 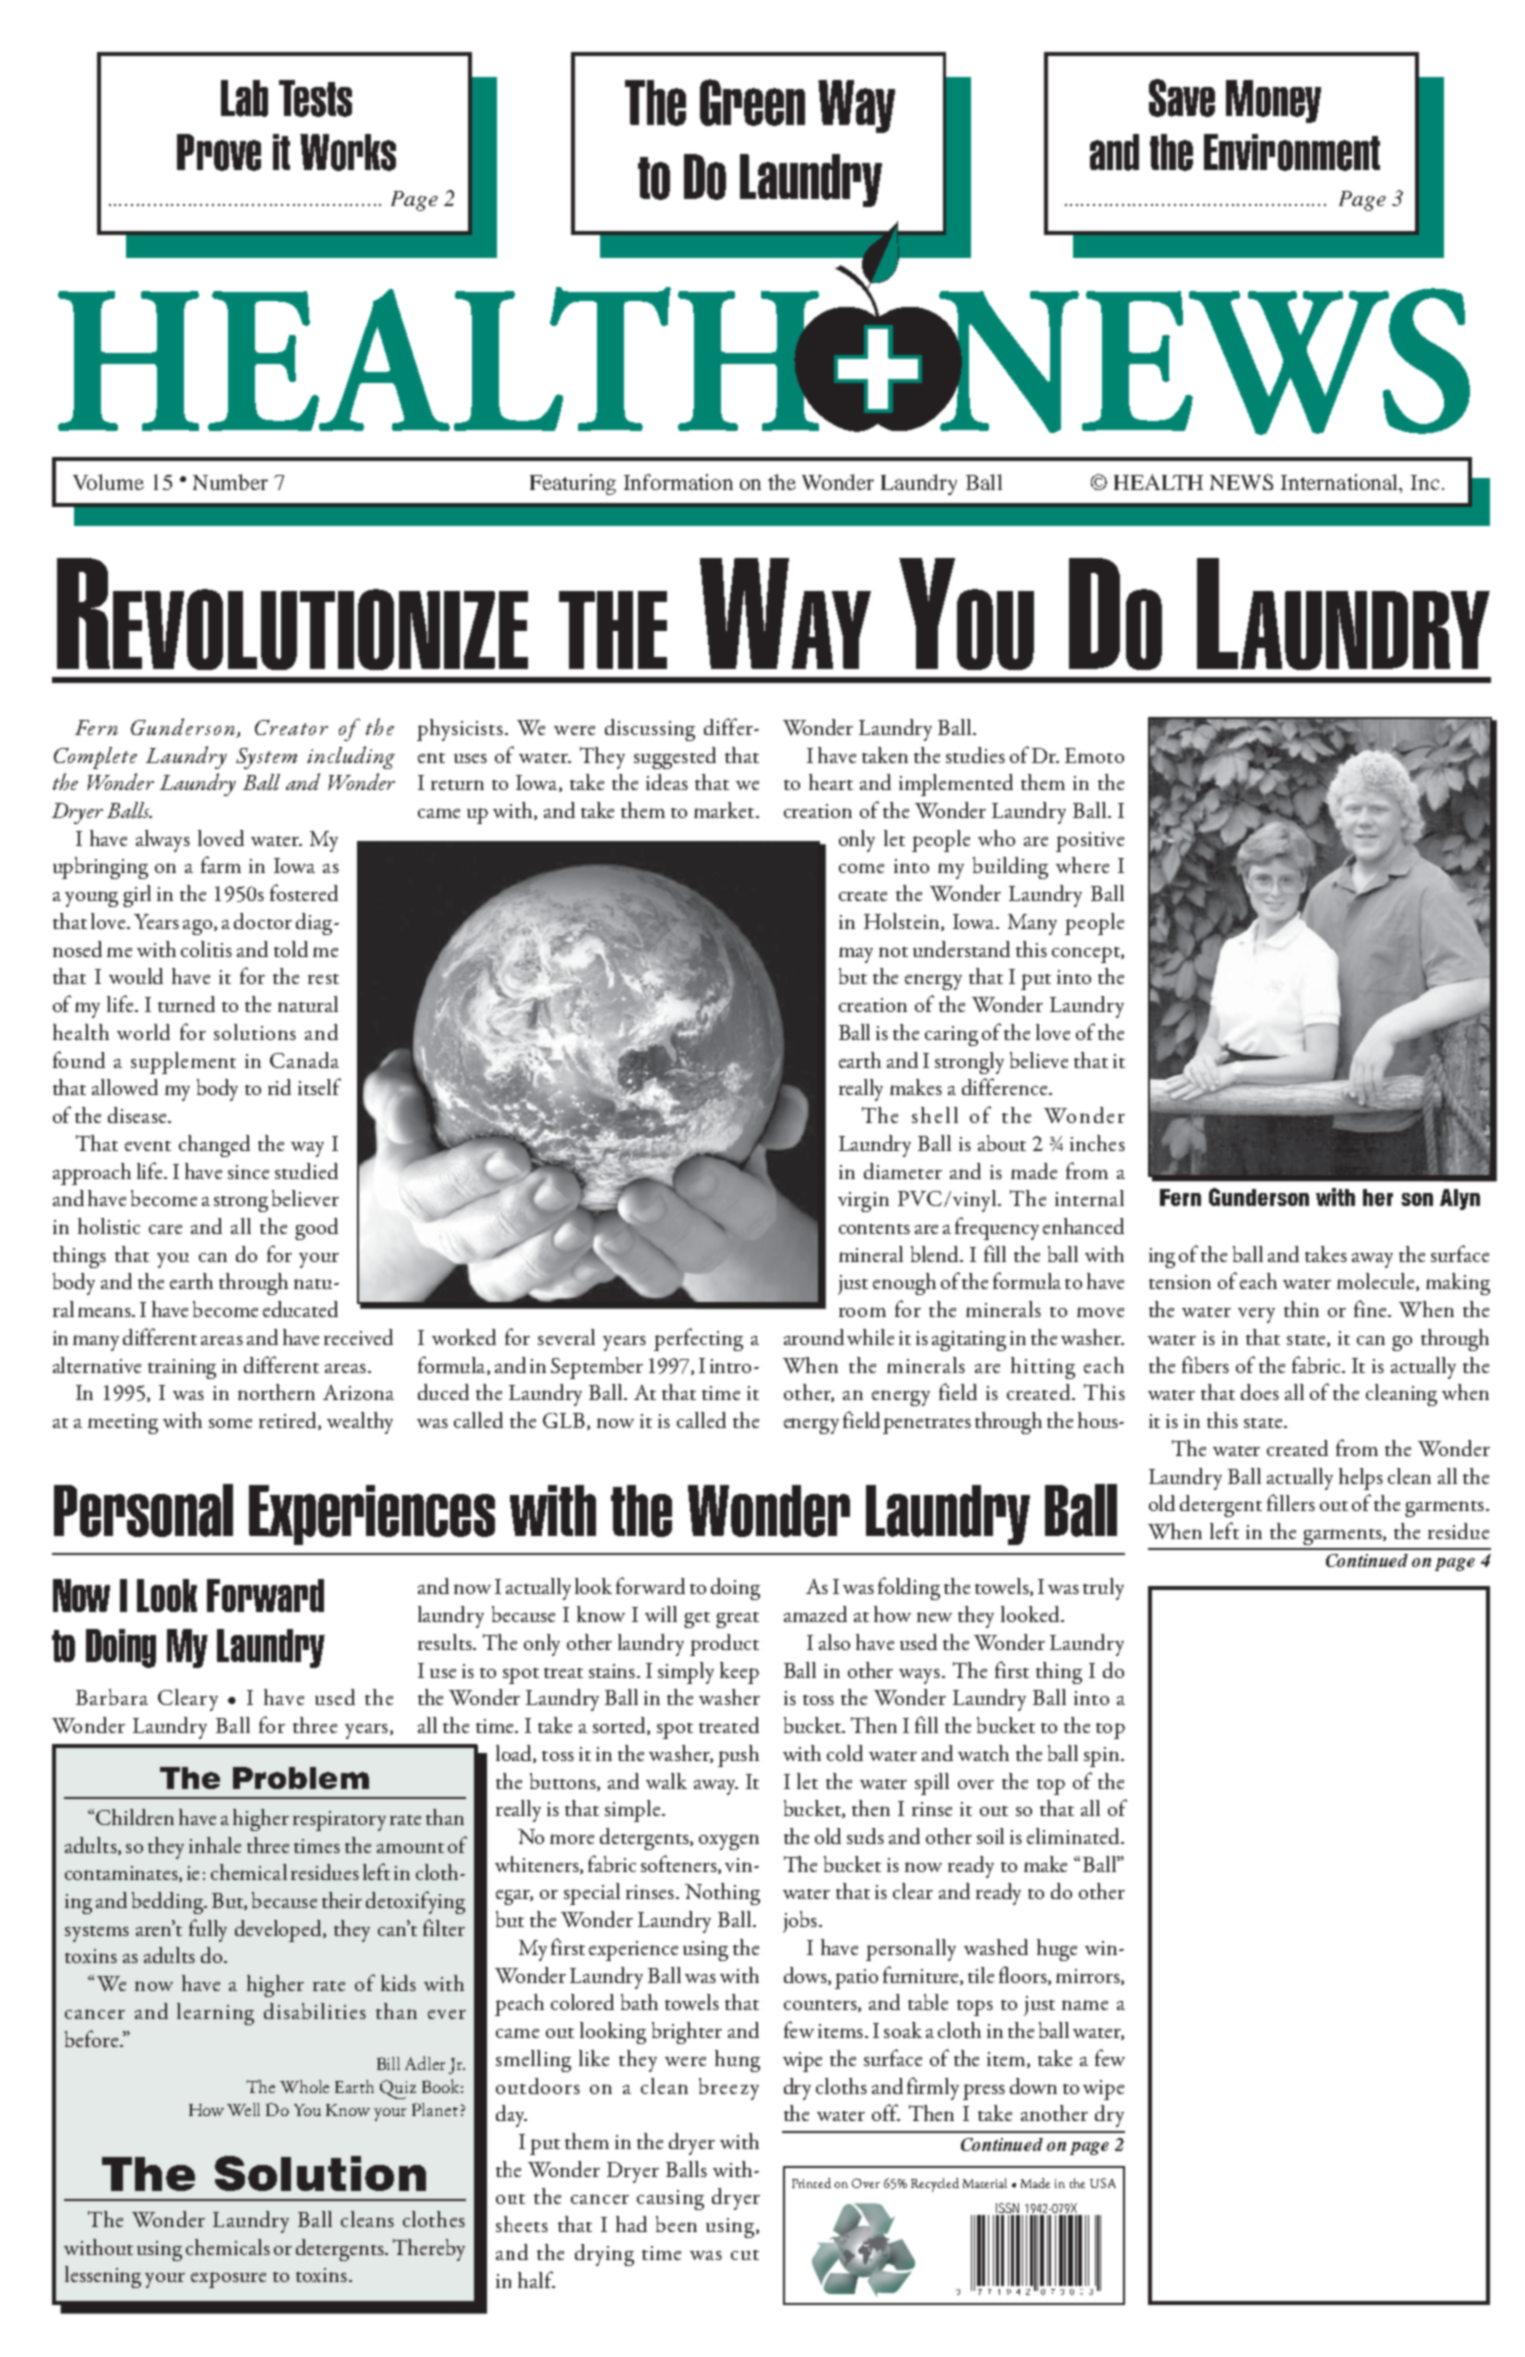 What do you see at coordinates (725, 810) in the screenshot?
I see `market` at bounding box center [725, 810].
